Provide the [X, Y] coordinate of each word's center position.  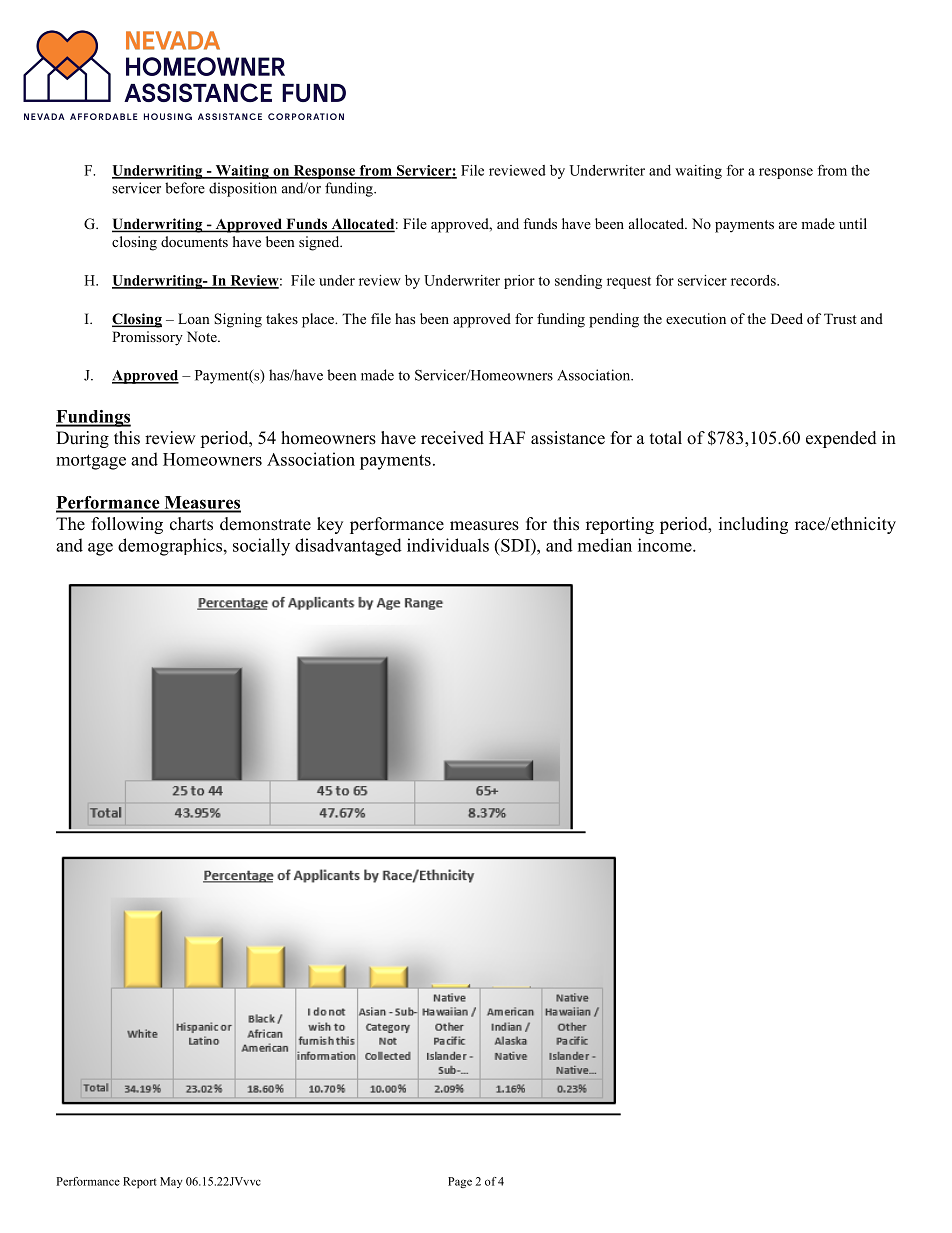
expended [841, 439]
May [171, 1182]
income [666, 545]
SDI [515, 545]
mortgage [91, 462]
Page [460, 1182]
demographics [170, 547]
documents [194, 241]
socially [261, 547]
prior [519, 282]
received [452, 438]
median [605, 545]
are [788, 225]
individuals [448, 545]
